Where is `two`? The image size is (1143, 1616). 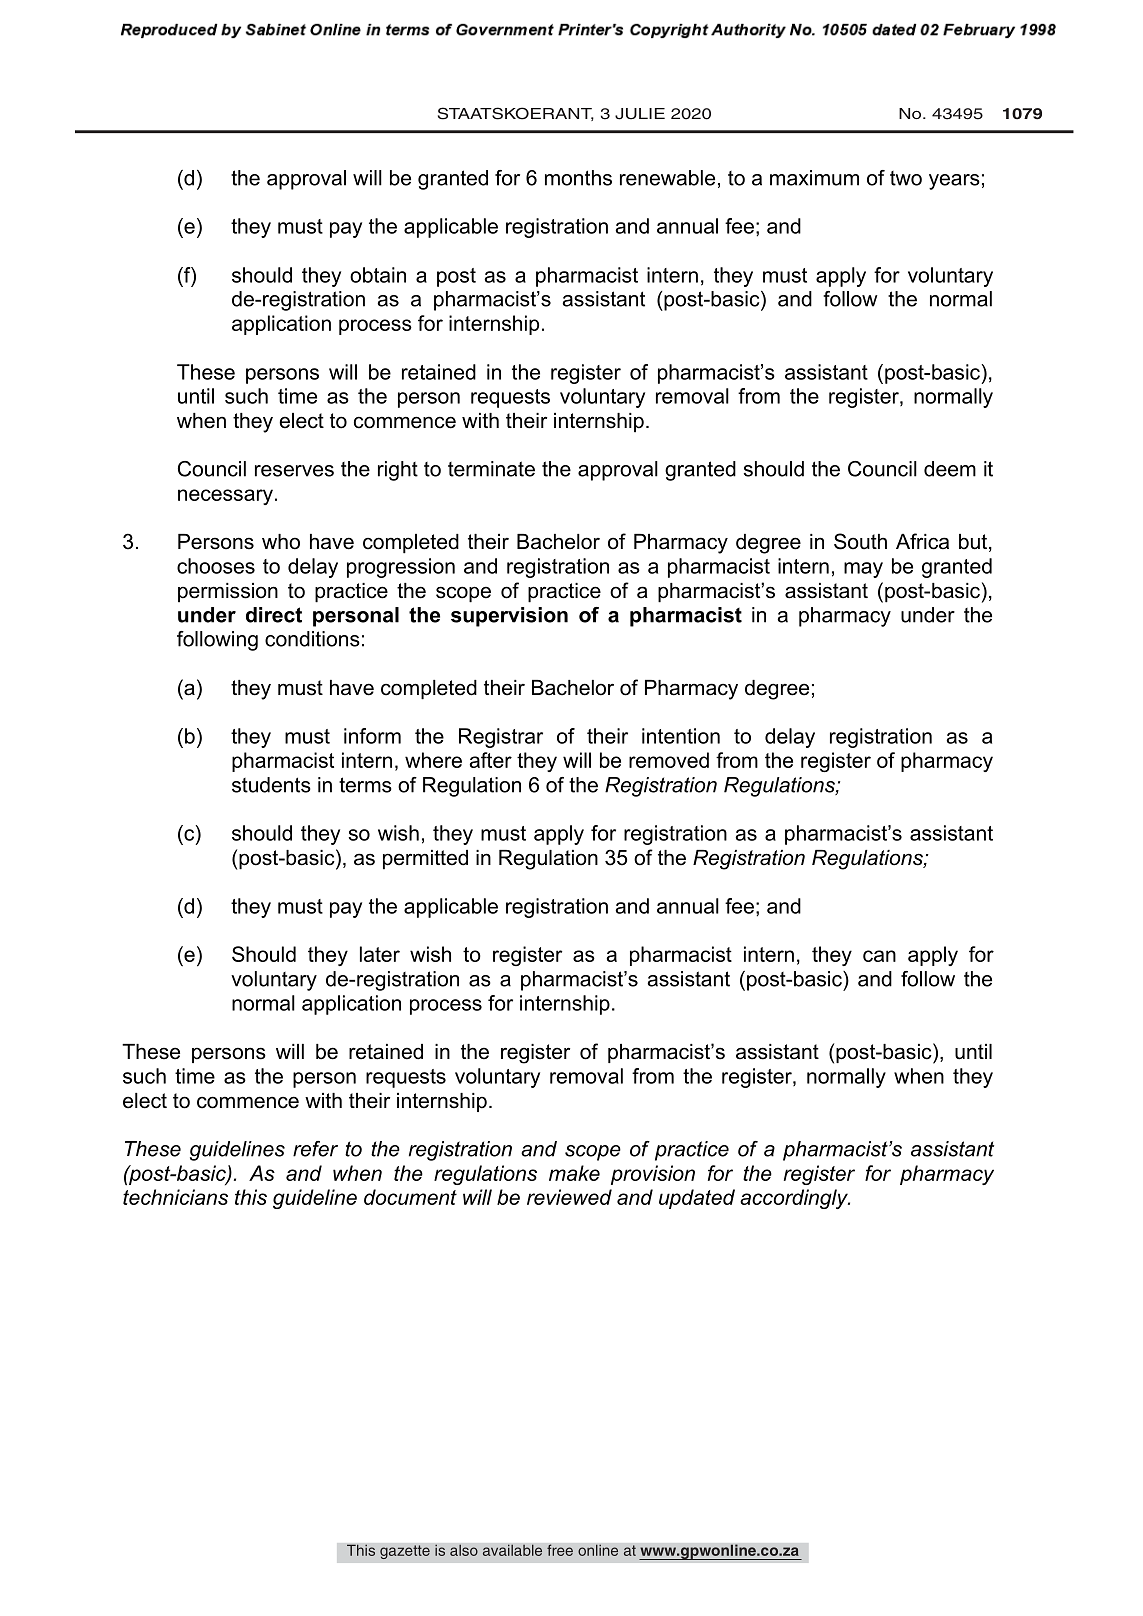
two is located at coordinates (906, 178).
